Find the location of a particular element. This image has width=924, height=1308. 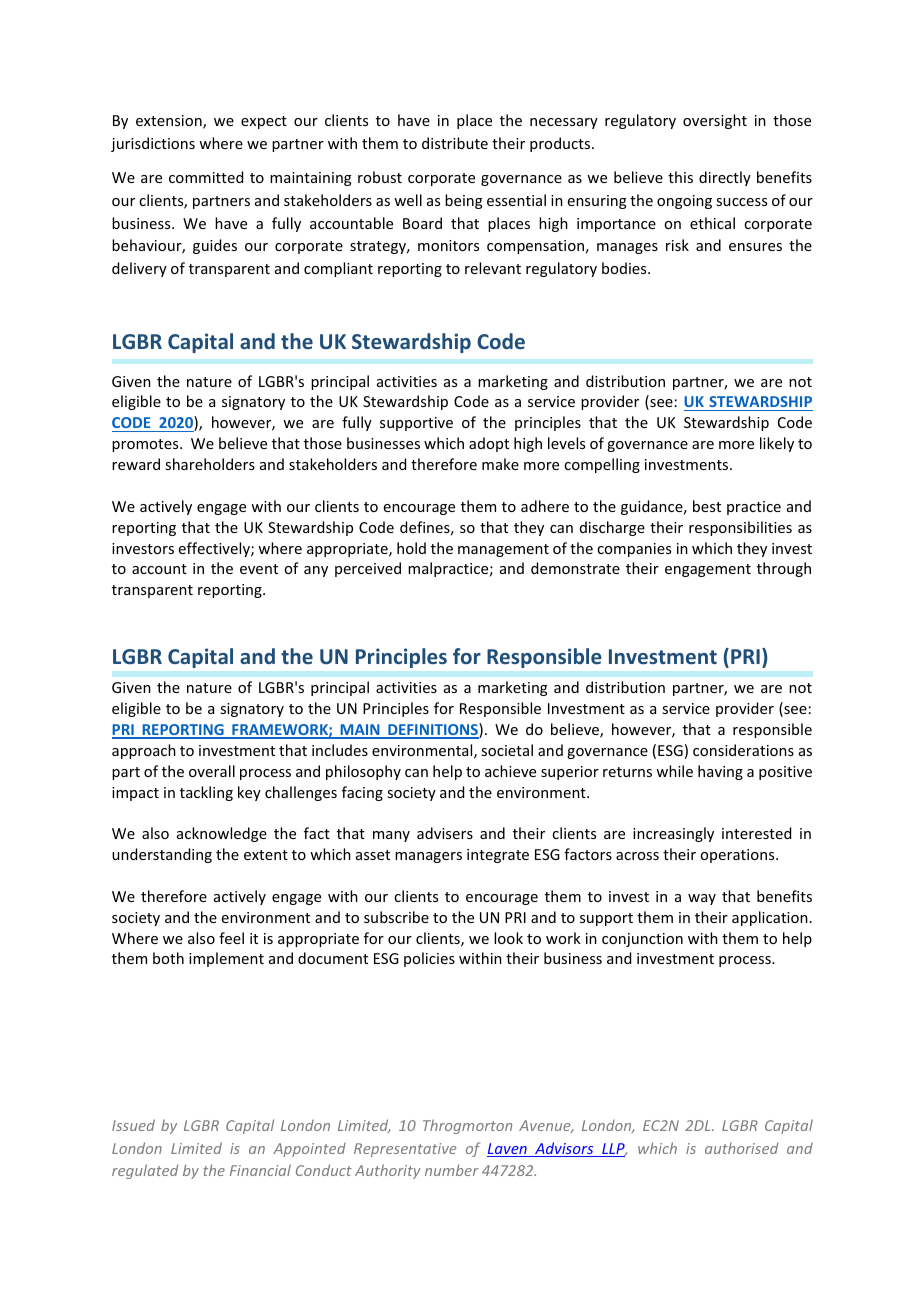

increasingly is located at coordinates (673, 834).
